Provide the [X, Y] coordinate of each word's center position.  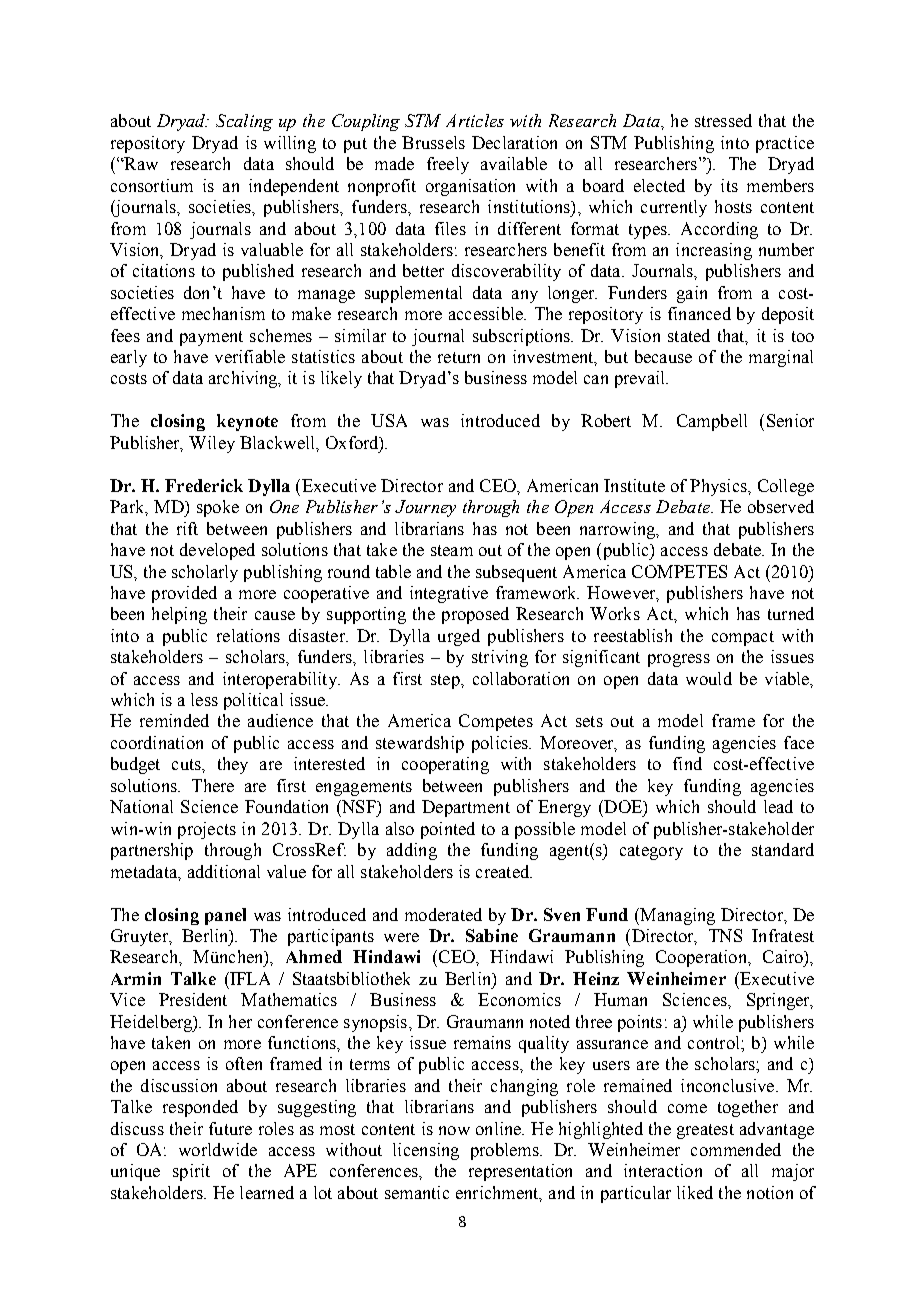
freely [448, 165]
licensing [426, 1151]
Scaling [244, 122]
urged [459, 637]
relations [248, 635]
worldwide [218, 1149]
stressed [723, 120]
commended [736, 1149]
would [709, 678]
